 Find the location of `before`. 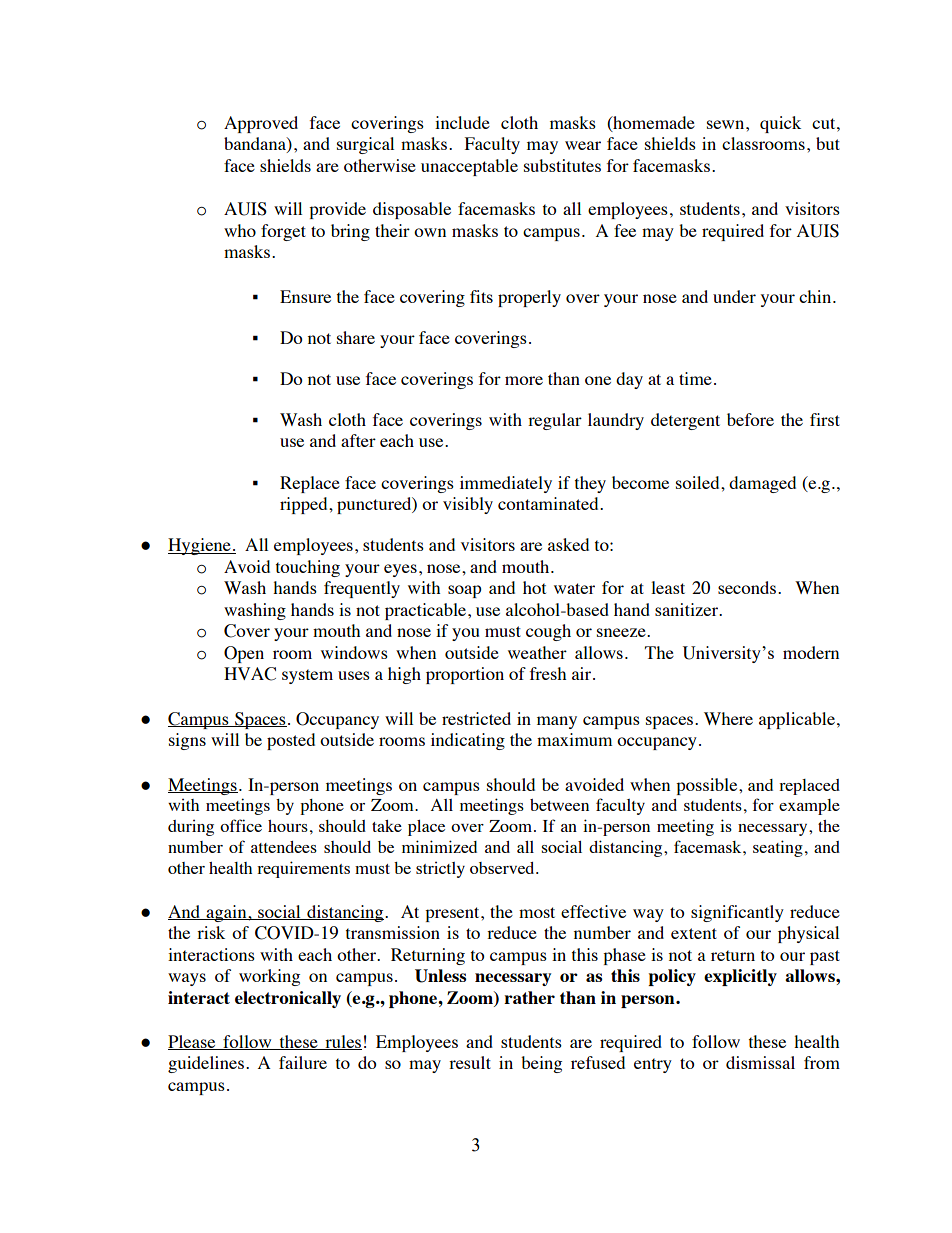

before is located at coordinates (750, 419).
